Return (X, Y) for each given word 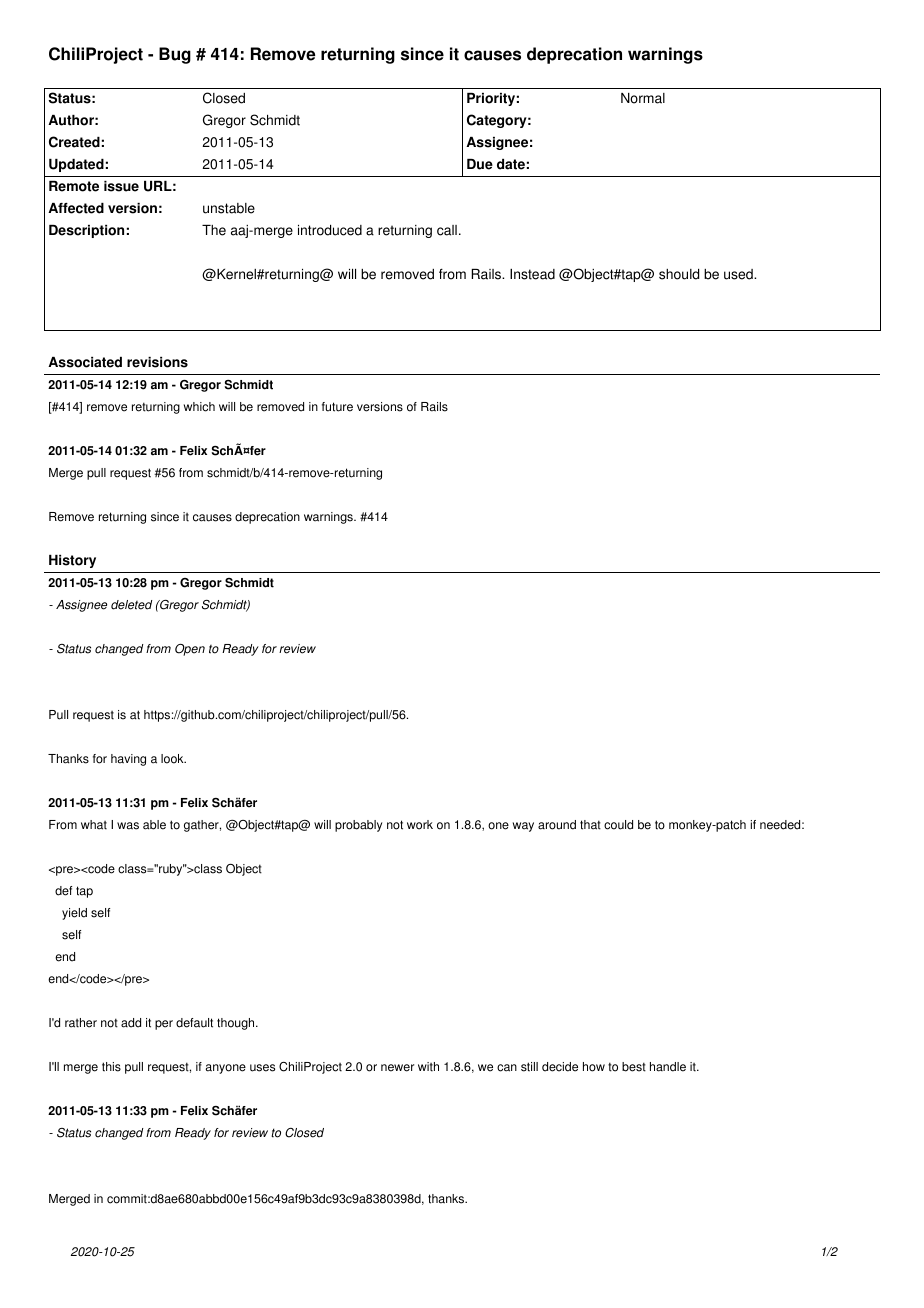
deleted (132, 605)
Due (480, 164)
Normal (643, 98)
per (164, 1025)
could (618, 825)
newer (397, 1068)
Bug (175, 55)
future (337, 407)
